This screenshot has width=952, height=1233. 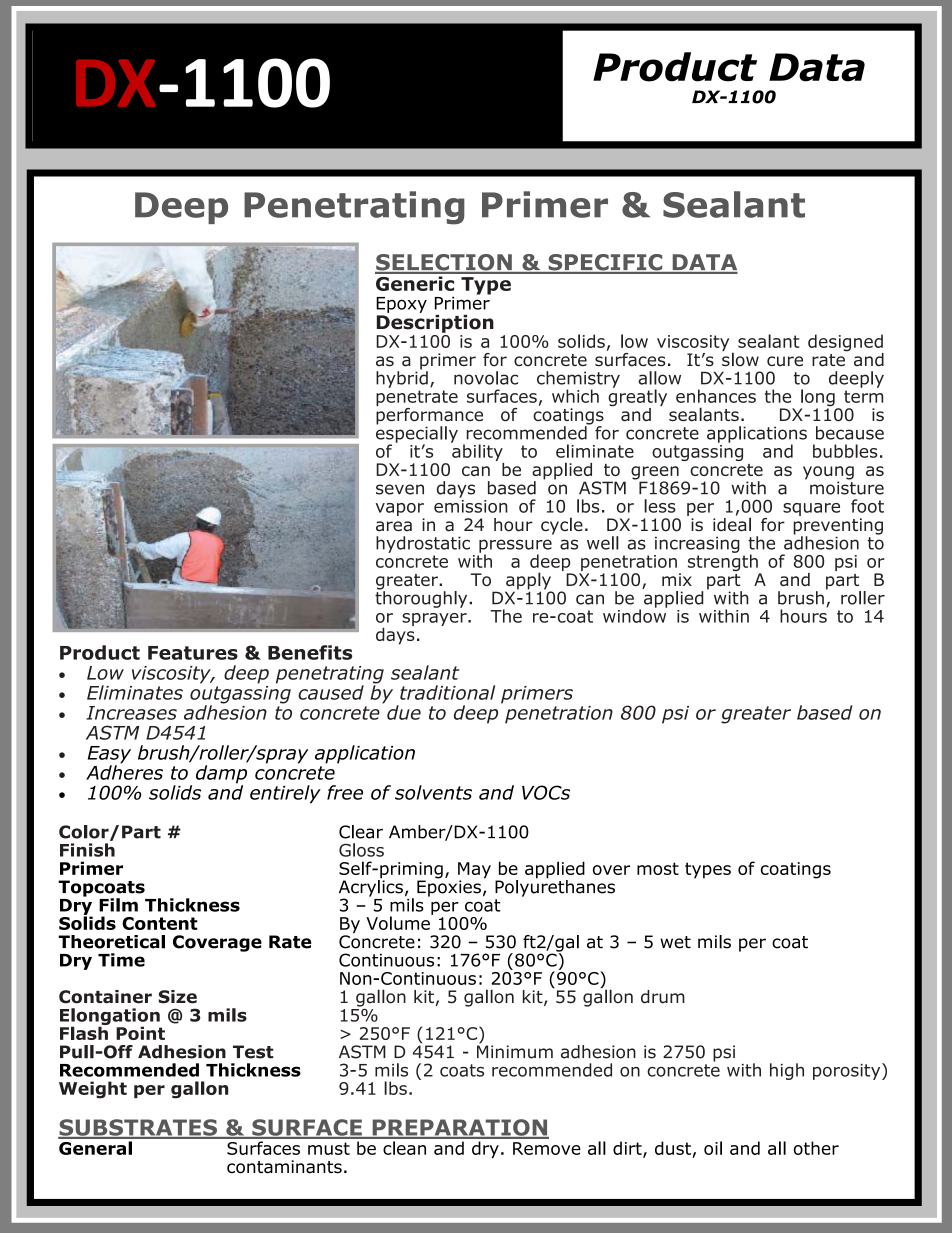 I want to click on other, so click(x=816, y=1148).
